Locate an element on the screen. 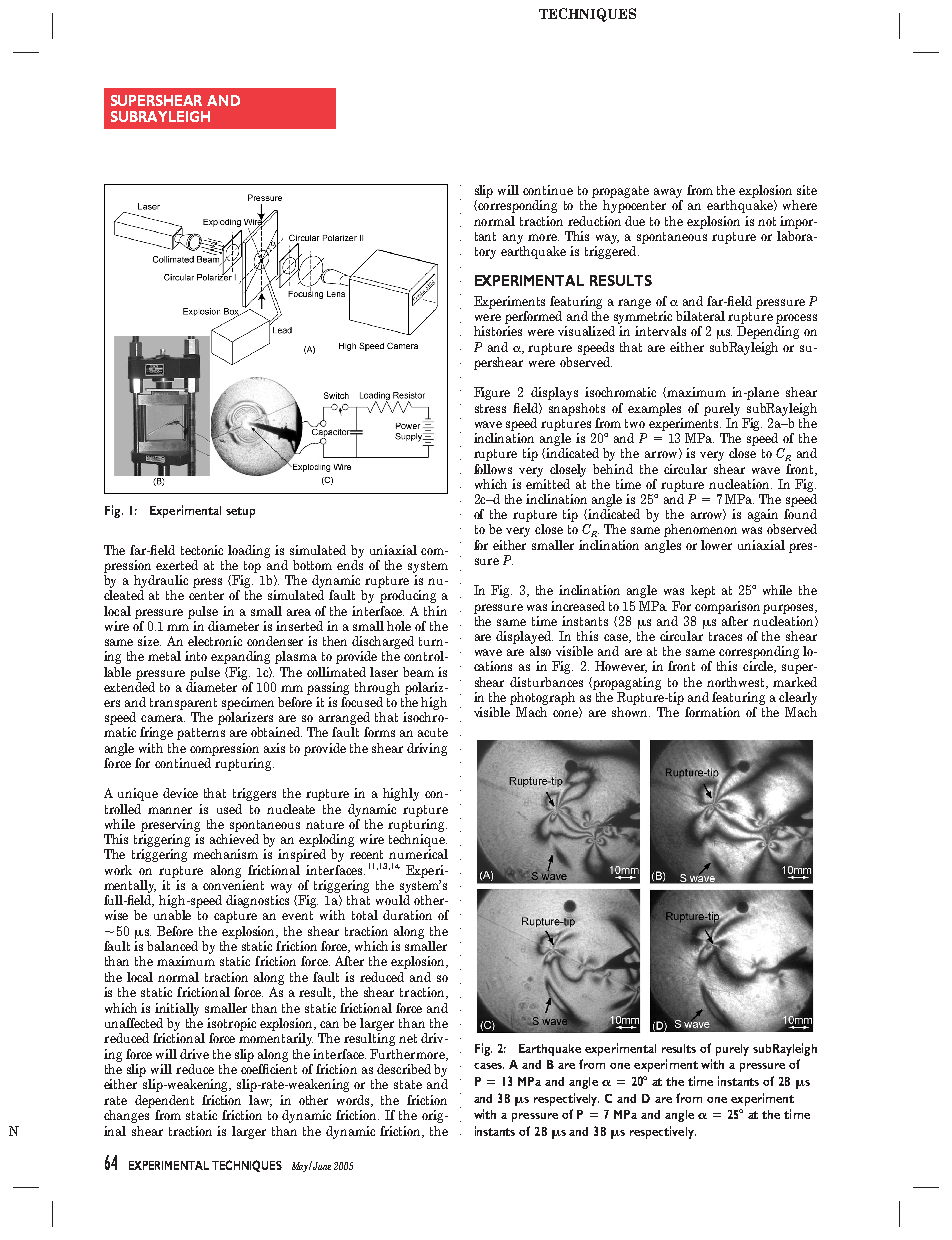 The height and width of the screenshot is (1240, 952). lower is located at coordinates (716, 545).
